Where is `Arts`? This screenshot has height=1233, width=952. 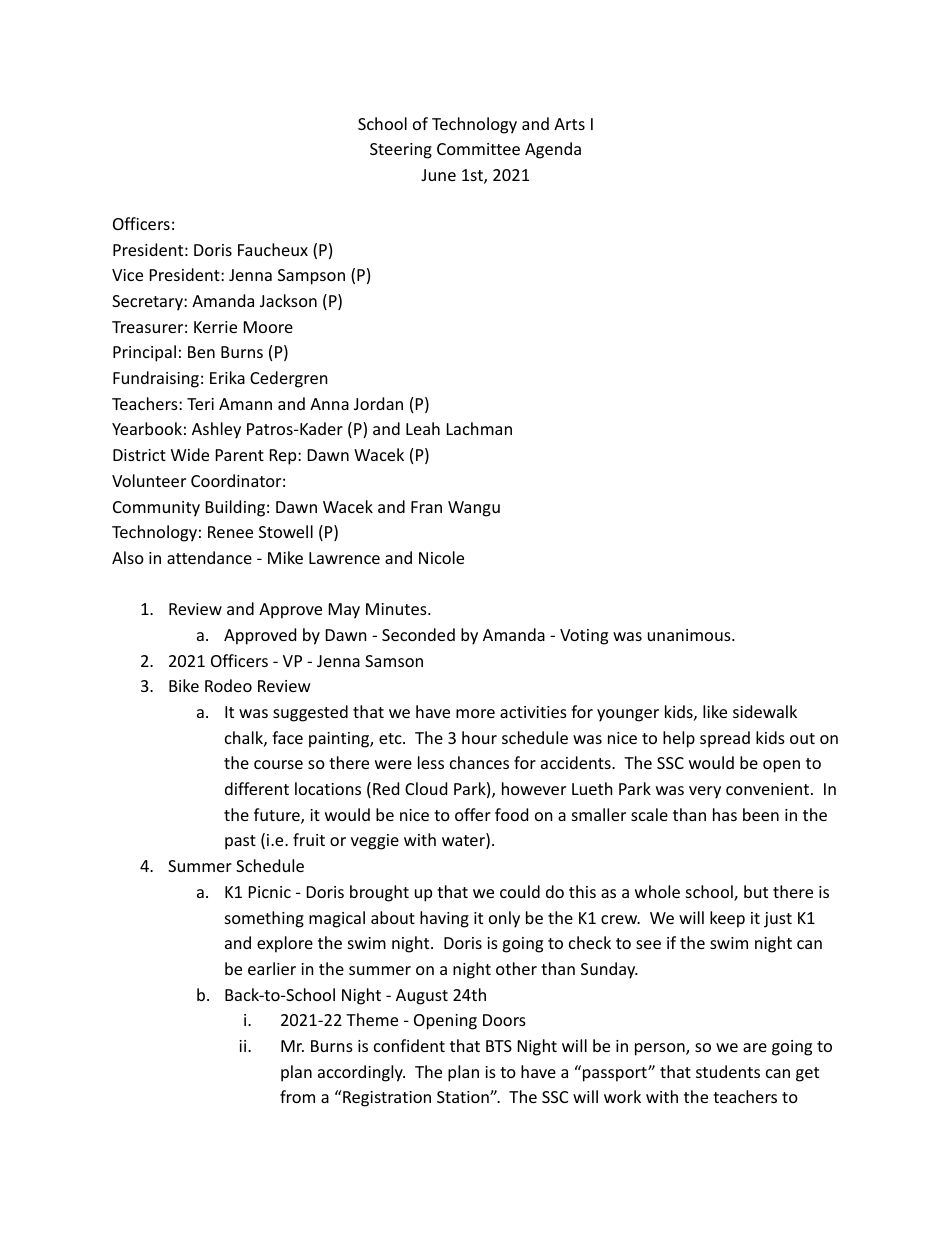
Arts is located at coordinates (569, 124).
